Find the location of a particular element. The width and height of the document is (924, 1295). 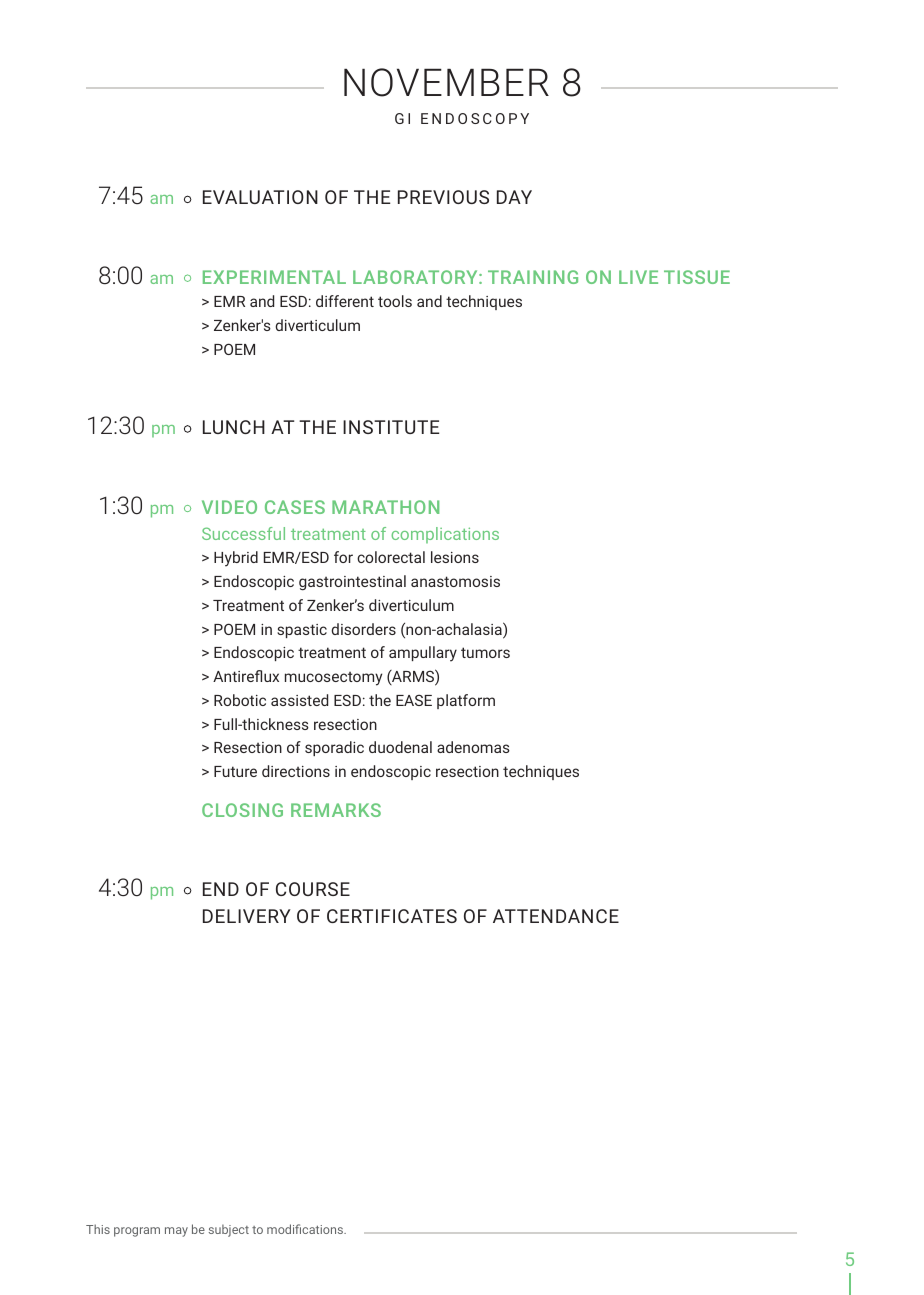

MARATHON is located at coordinates (385, 507).
